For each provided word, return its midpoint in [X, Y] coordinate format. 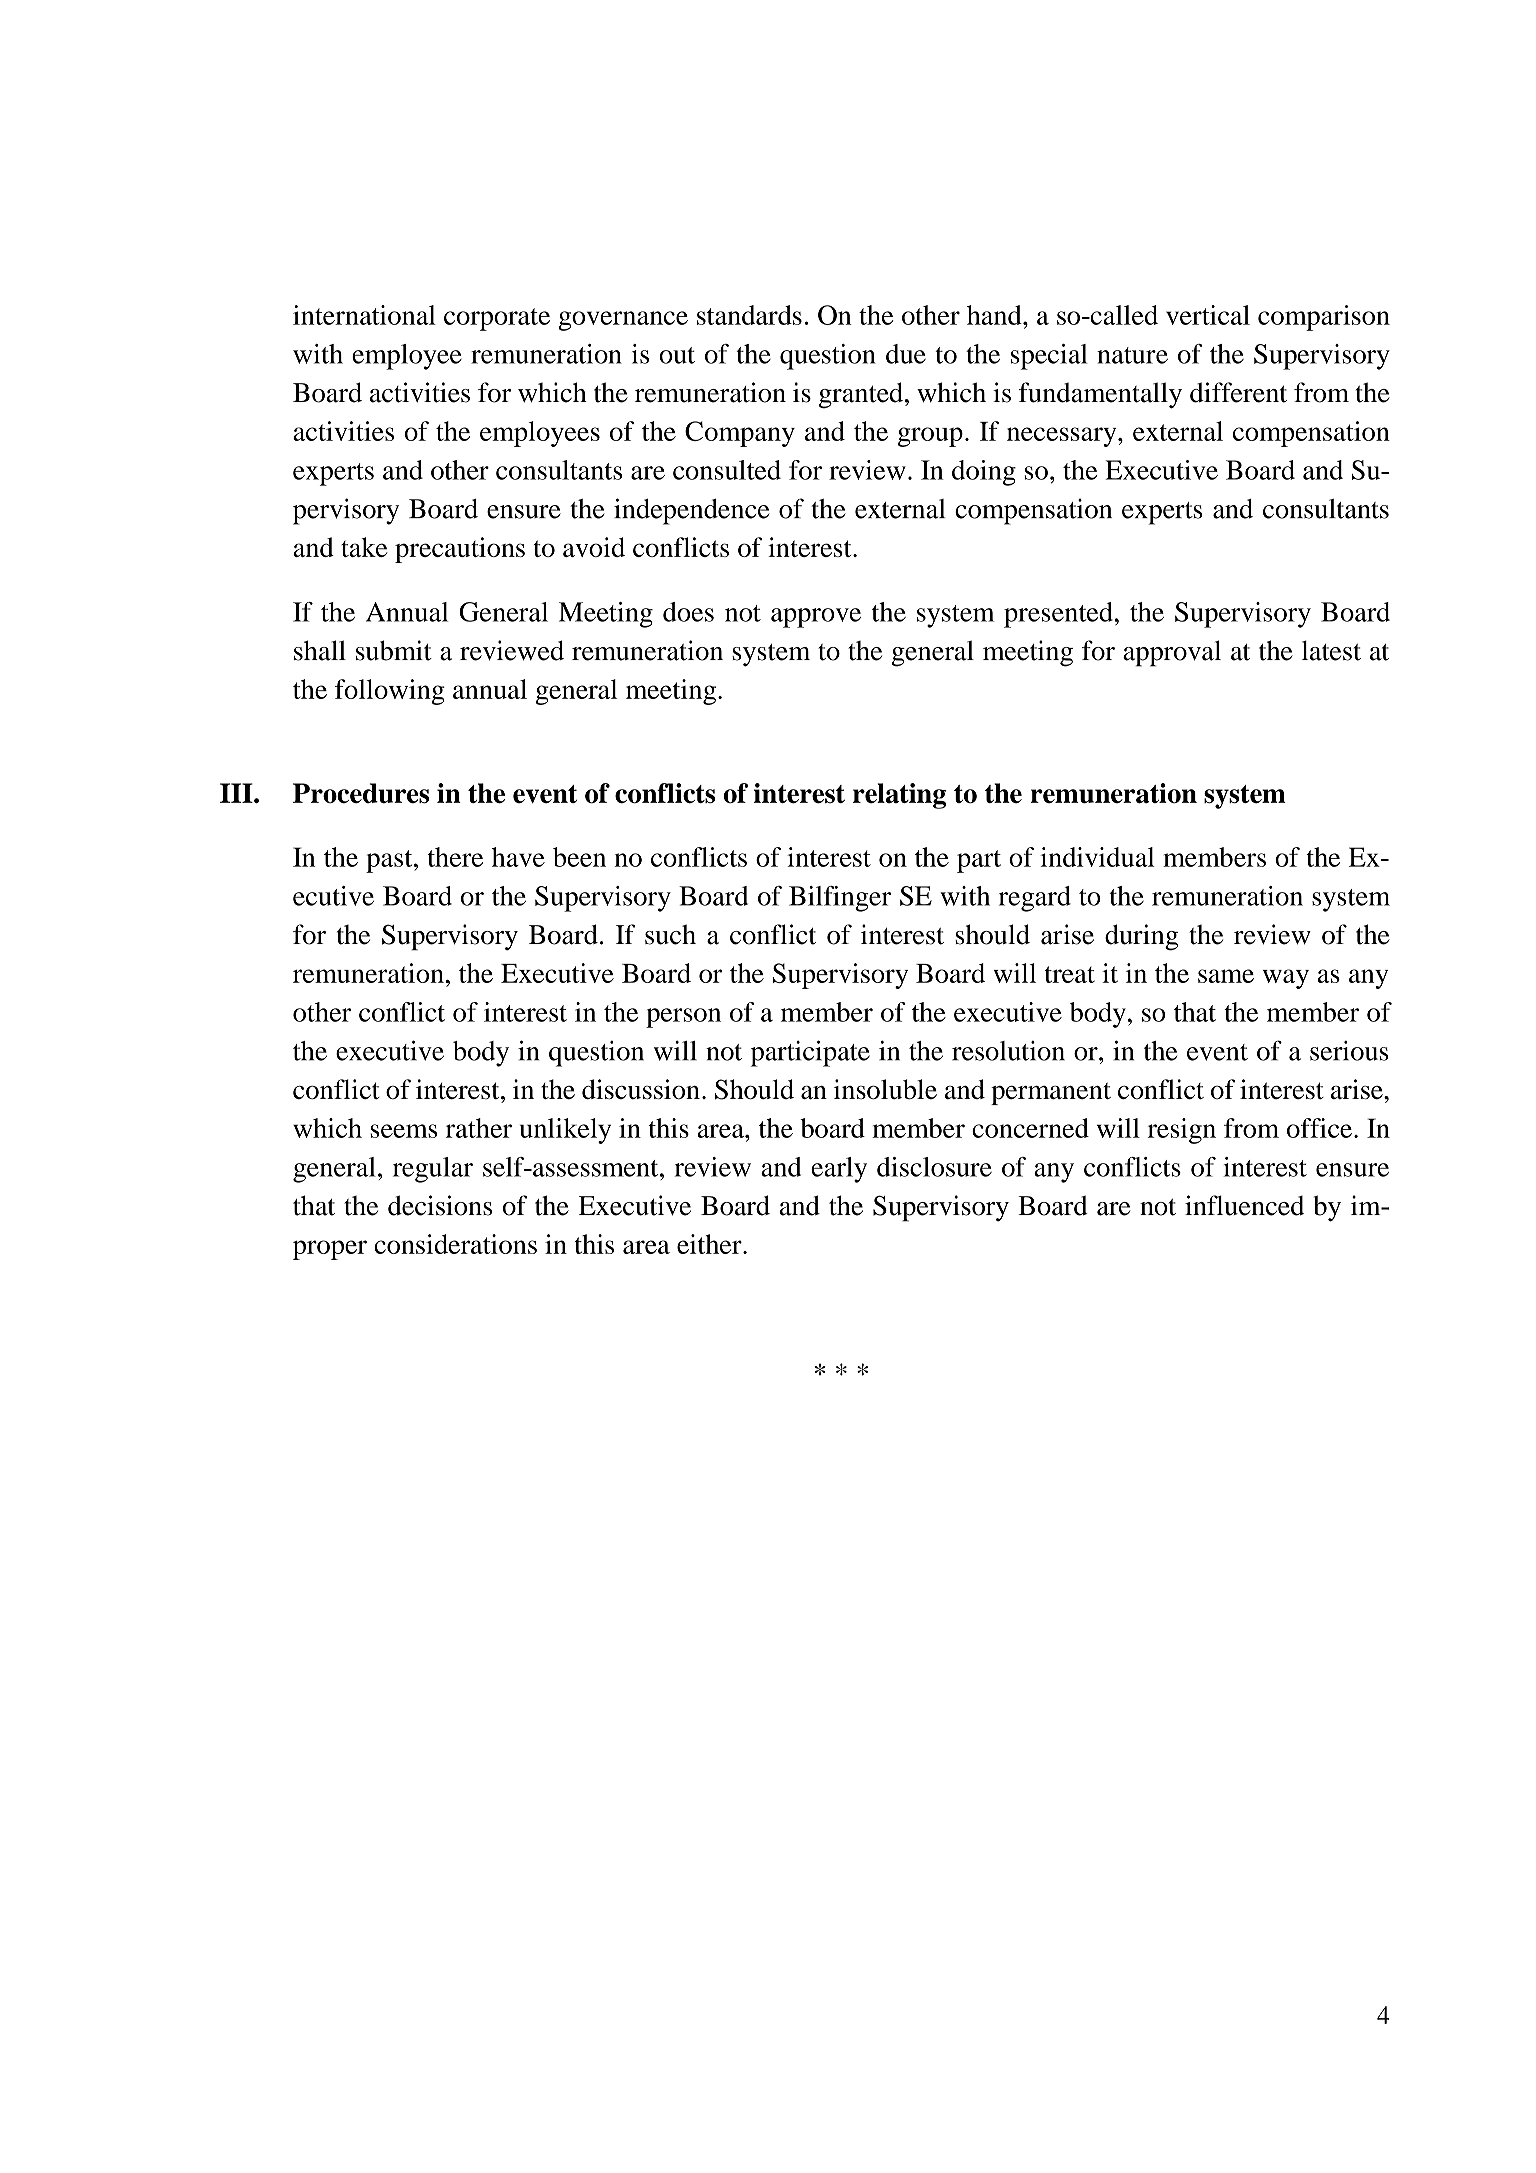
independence [691, 511]
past [390, 861]
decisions [440, 1205]
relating [899, 796]
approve [816, 618]
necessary [1063, 437]
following [390, 692]
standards [749, 315]
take [364, 547]
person [683, 1018]
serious [1349, 1051]
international [364, 315]
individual [1097, 857]
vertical [1208, 315]
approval [1172, 653]
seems [403, 1131]
